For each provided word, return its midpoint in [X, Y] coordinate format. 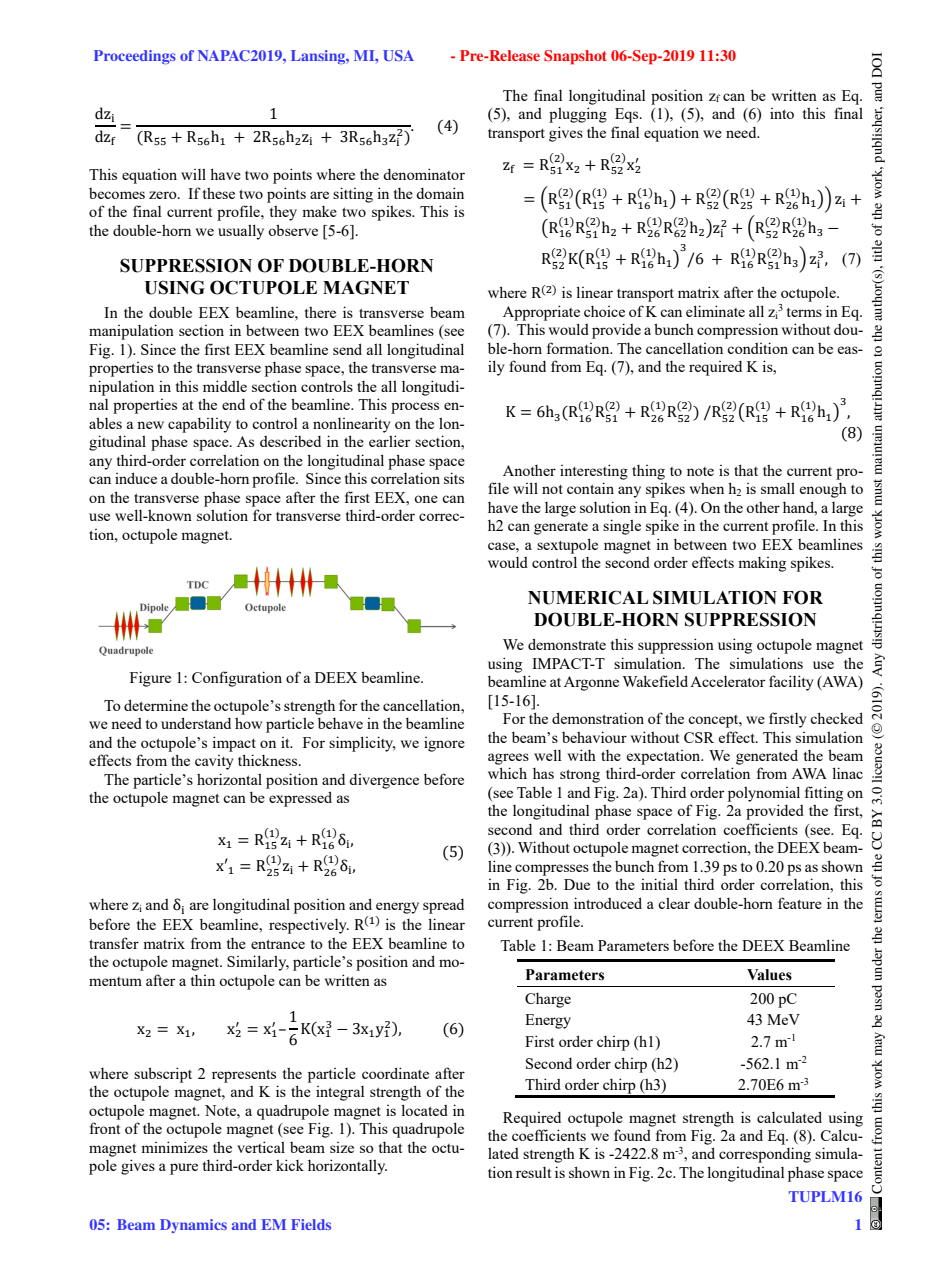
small [778, 488]
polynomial [764, 794]
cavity [214, 762]
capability [199, 425]
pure [184, 1169]
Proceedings [135, 57]
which [507, 773]
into [782, 113]
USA [398, 55]
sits [454, 478]
